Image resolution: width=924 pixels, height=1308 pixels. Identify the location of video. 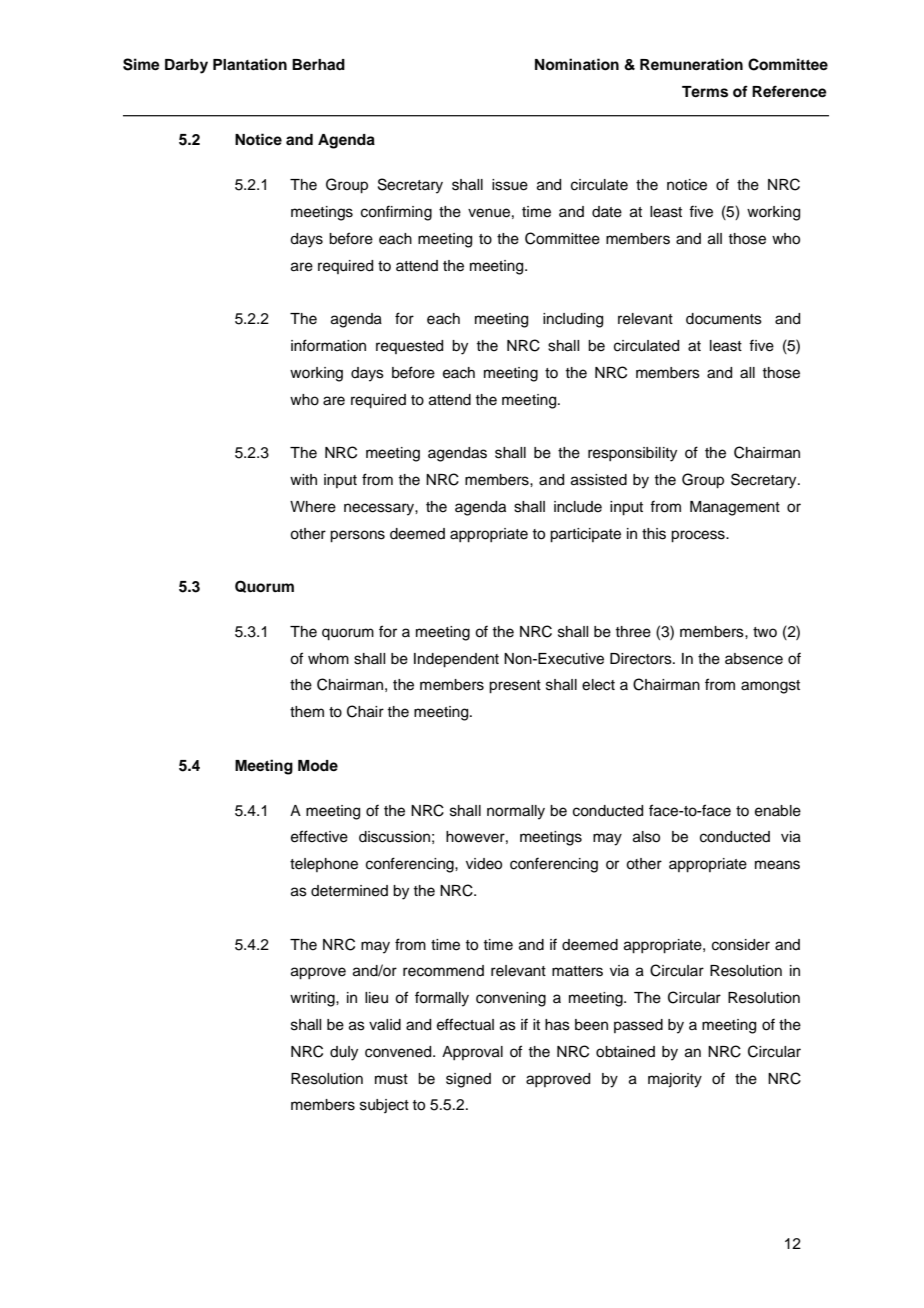
(484, 864).
